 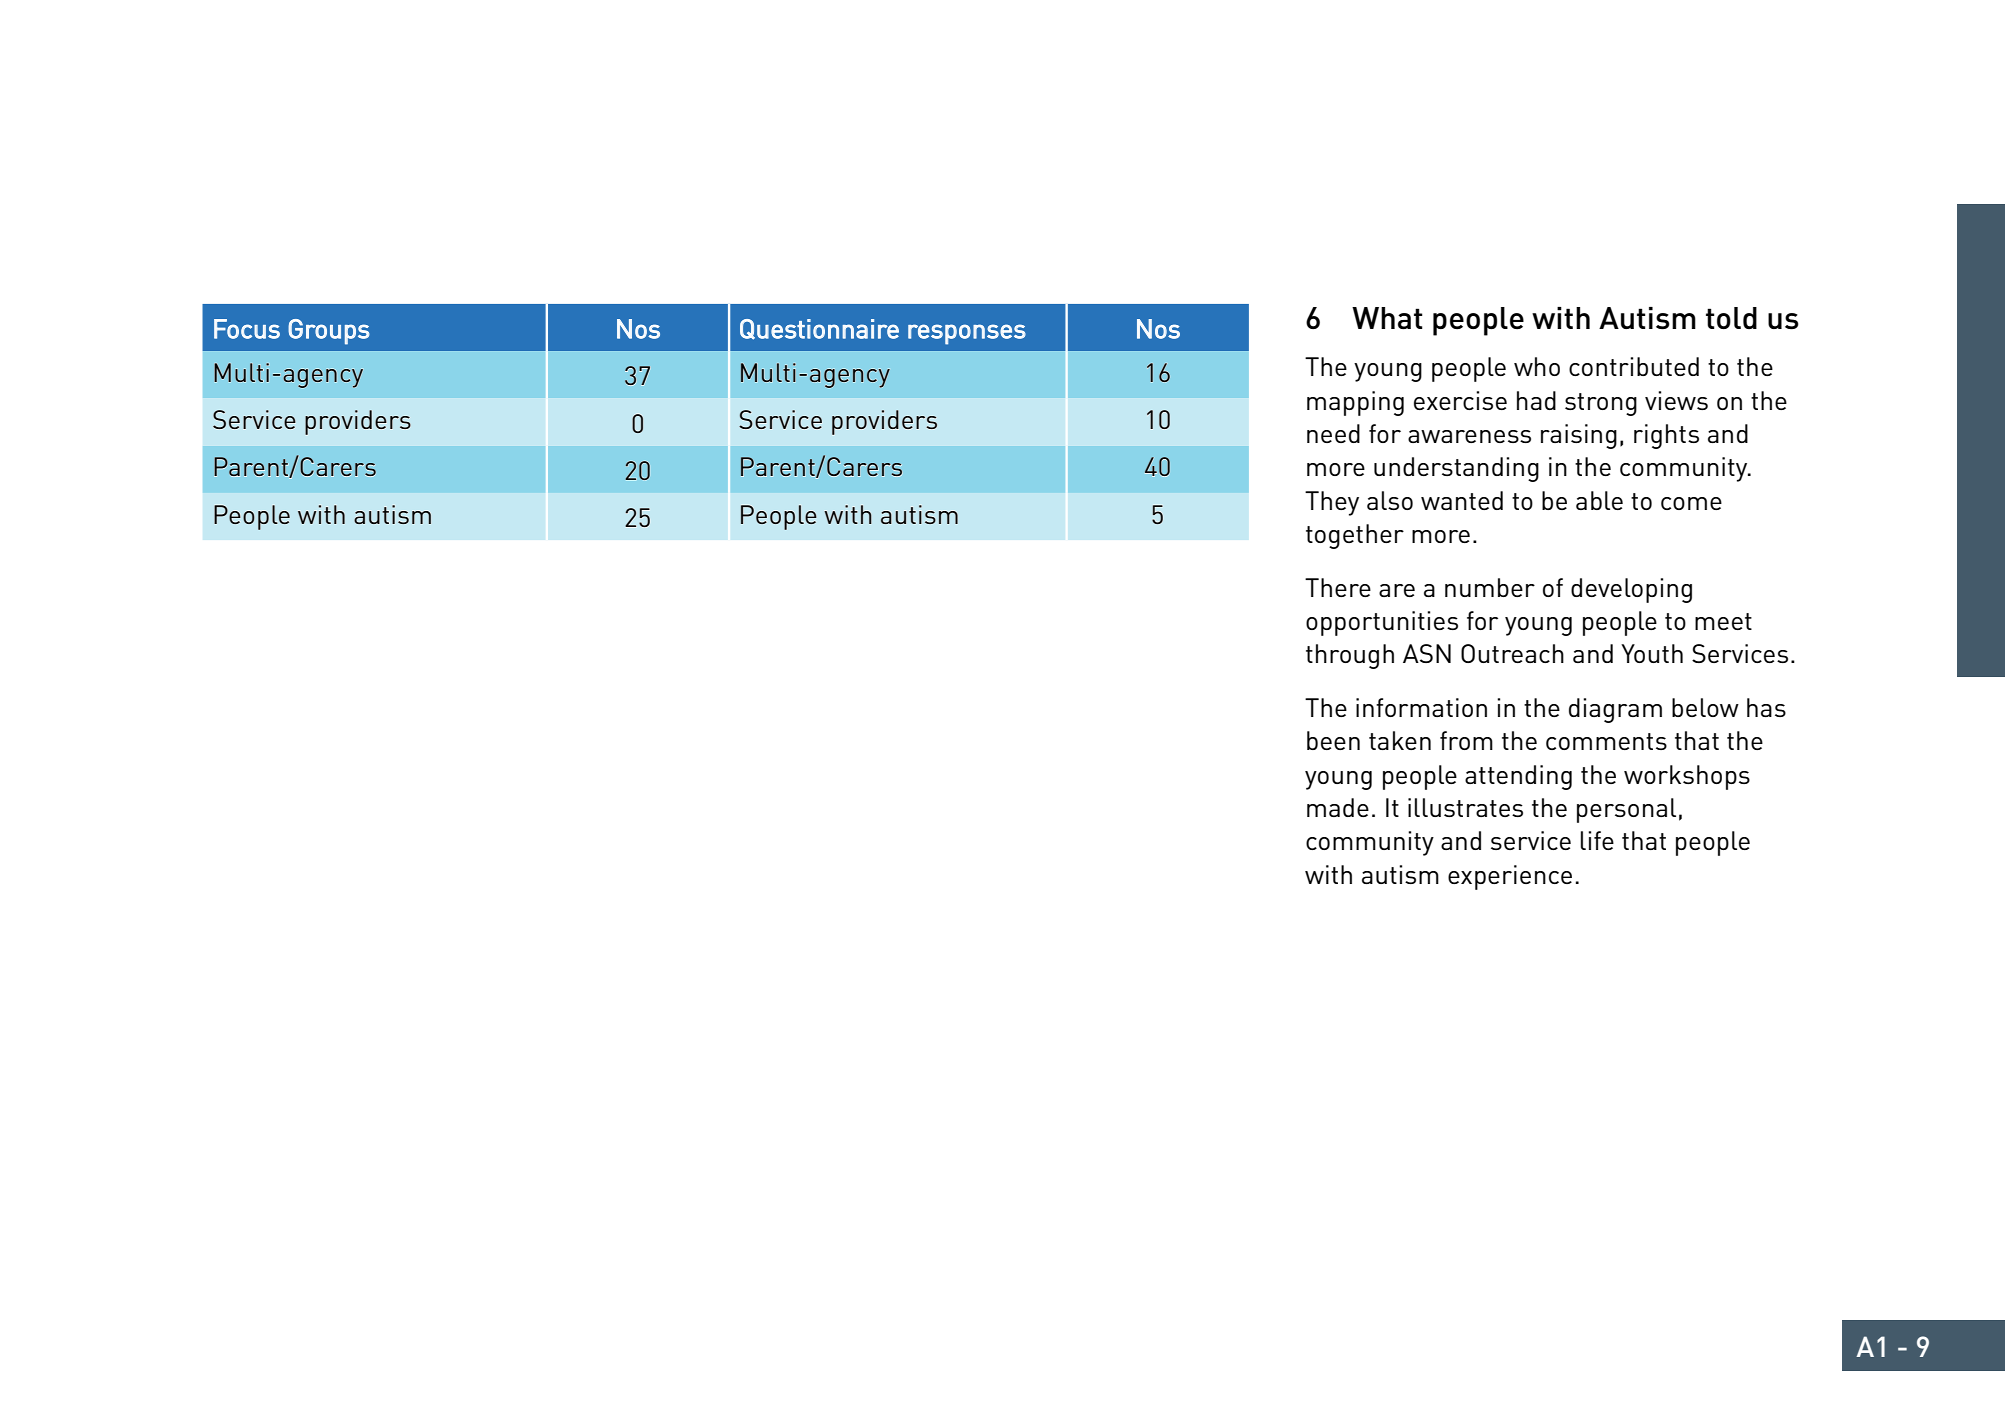 What do you see at coordinates (247, 329) in the document?
I see `Focus` at bounding box center [247, 329].
